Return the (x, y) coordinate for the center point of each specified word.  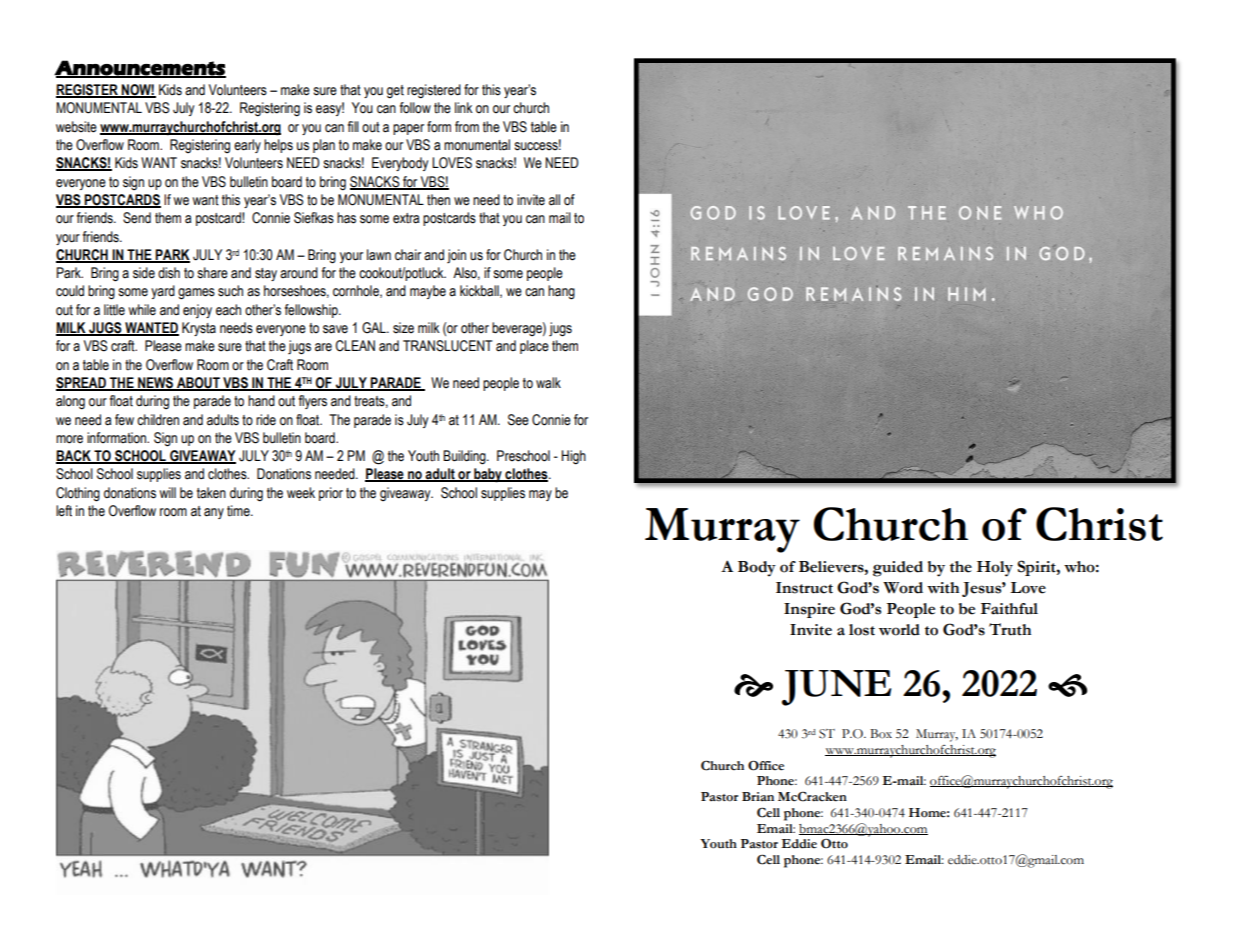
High (573, 457)
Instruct (804, 588)
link (464, 107)
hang (561, 292)
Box (881, 734)
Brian (758, 796)
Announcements (140, 68)
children (158, 420)
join (456, 256)
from (467, 126)
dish (169, 273)
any (214, 513)
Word (903, 588)
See (518, 420)
